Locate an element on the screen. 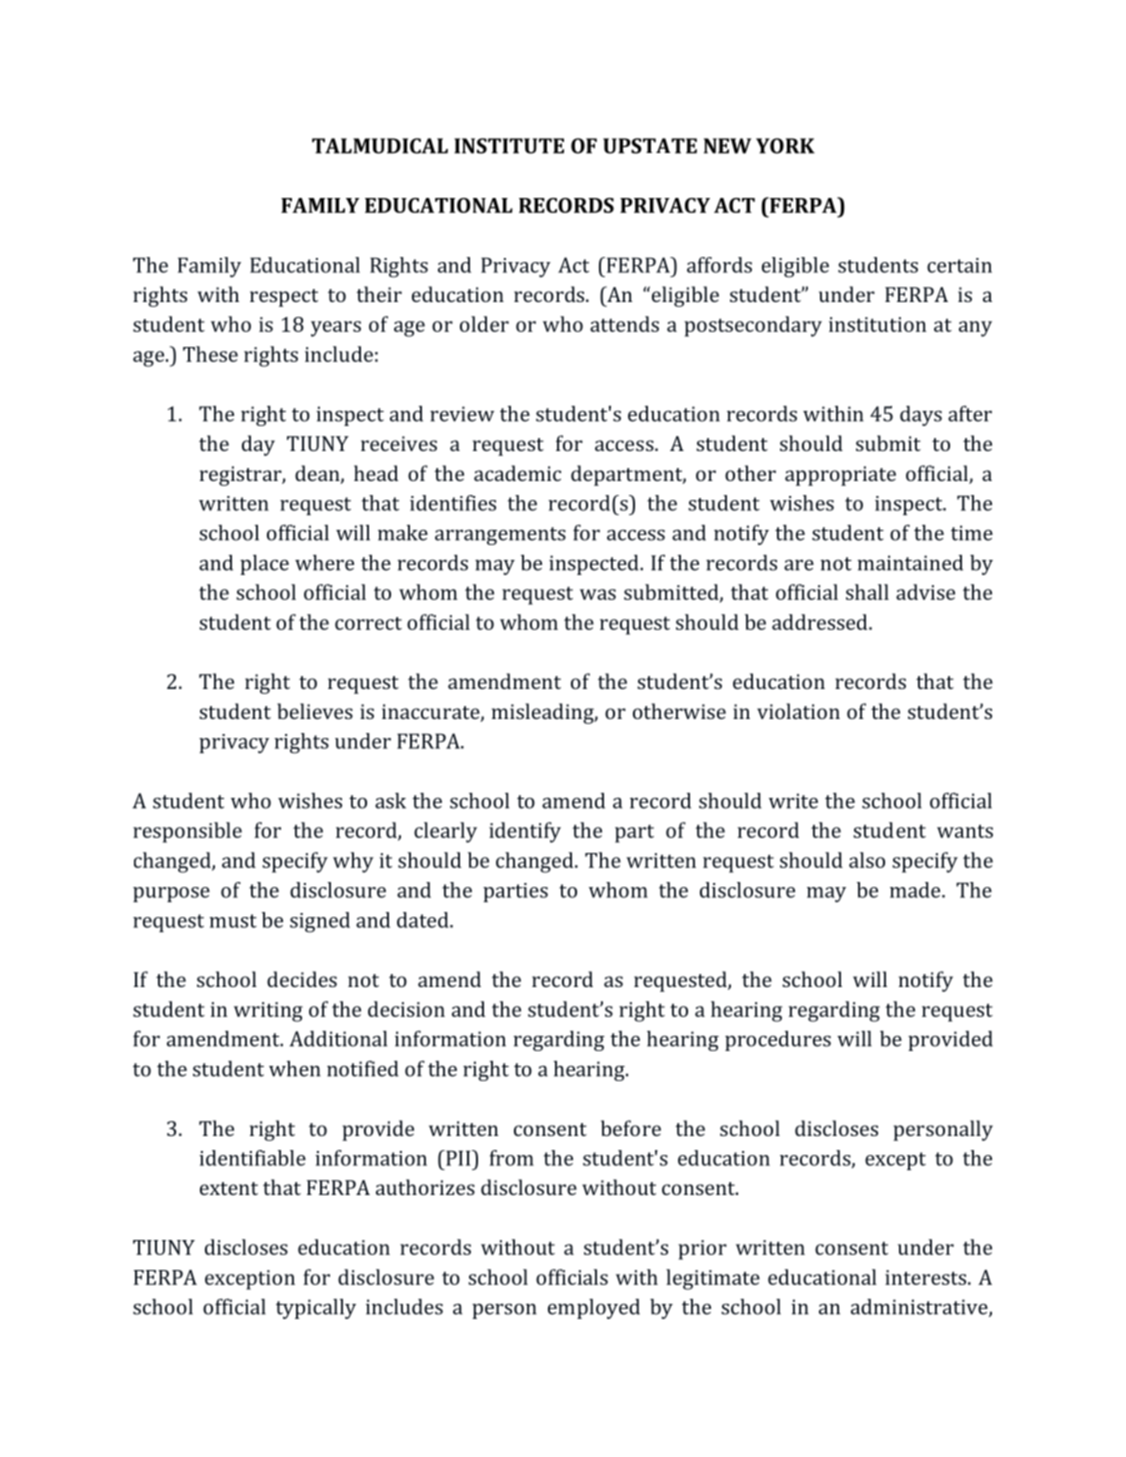 Image resolution: width=1126 pixels, height=1457 pixels. place is located at coordinates (264, 565).
